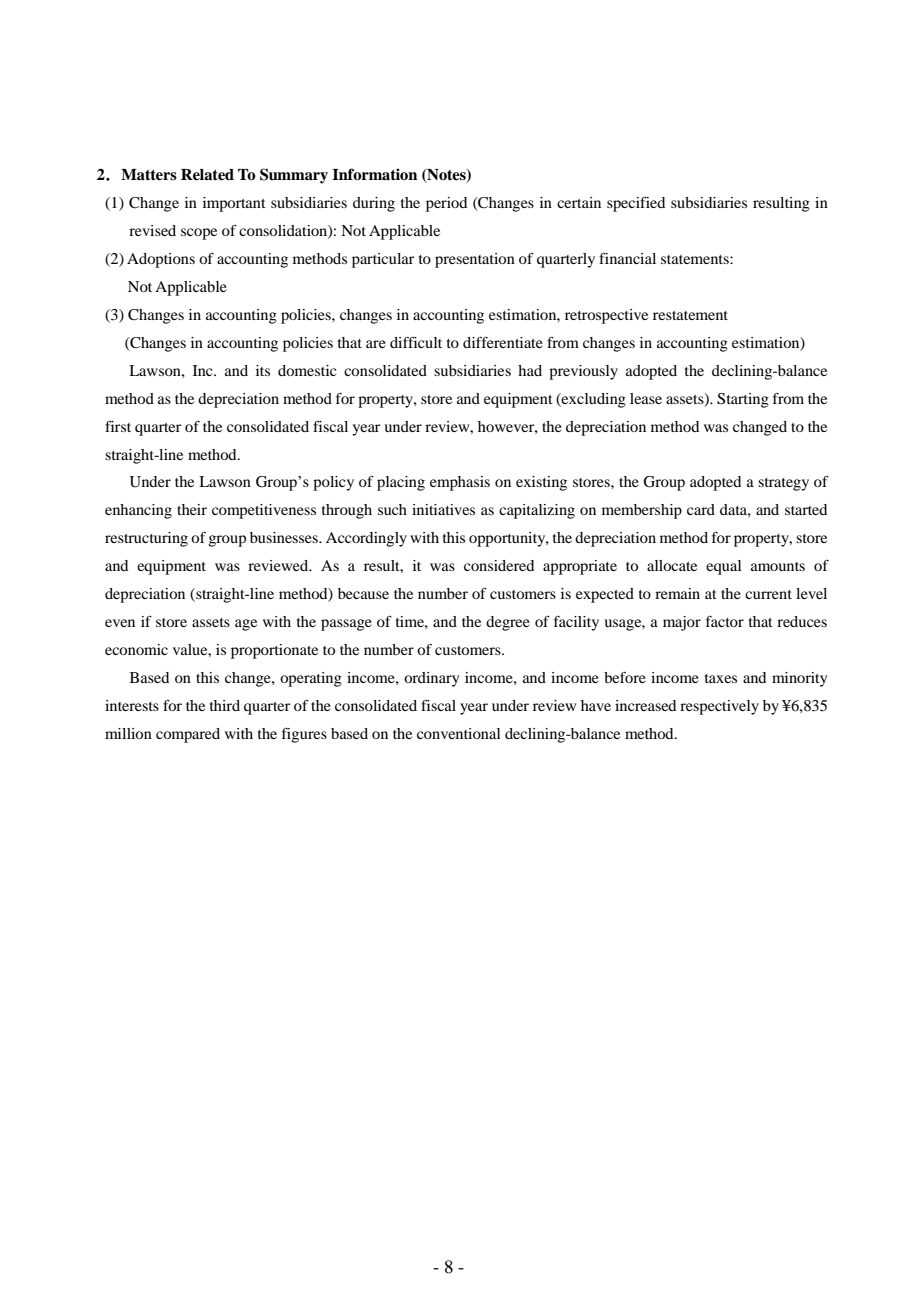  What do you see at coordinates (207, 175) in the screenshot?
I see `Related` at bounding box center [207, 175].
